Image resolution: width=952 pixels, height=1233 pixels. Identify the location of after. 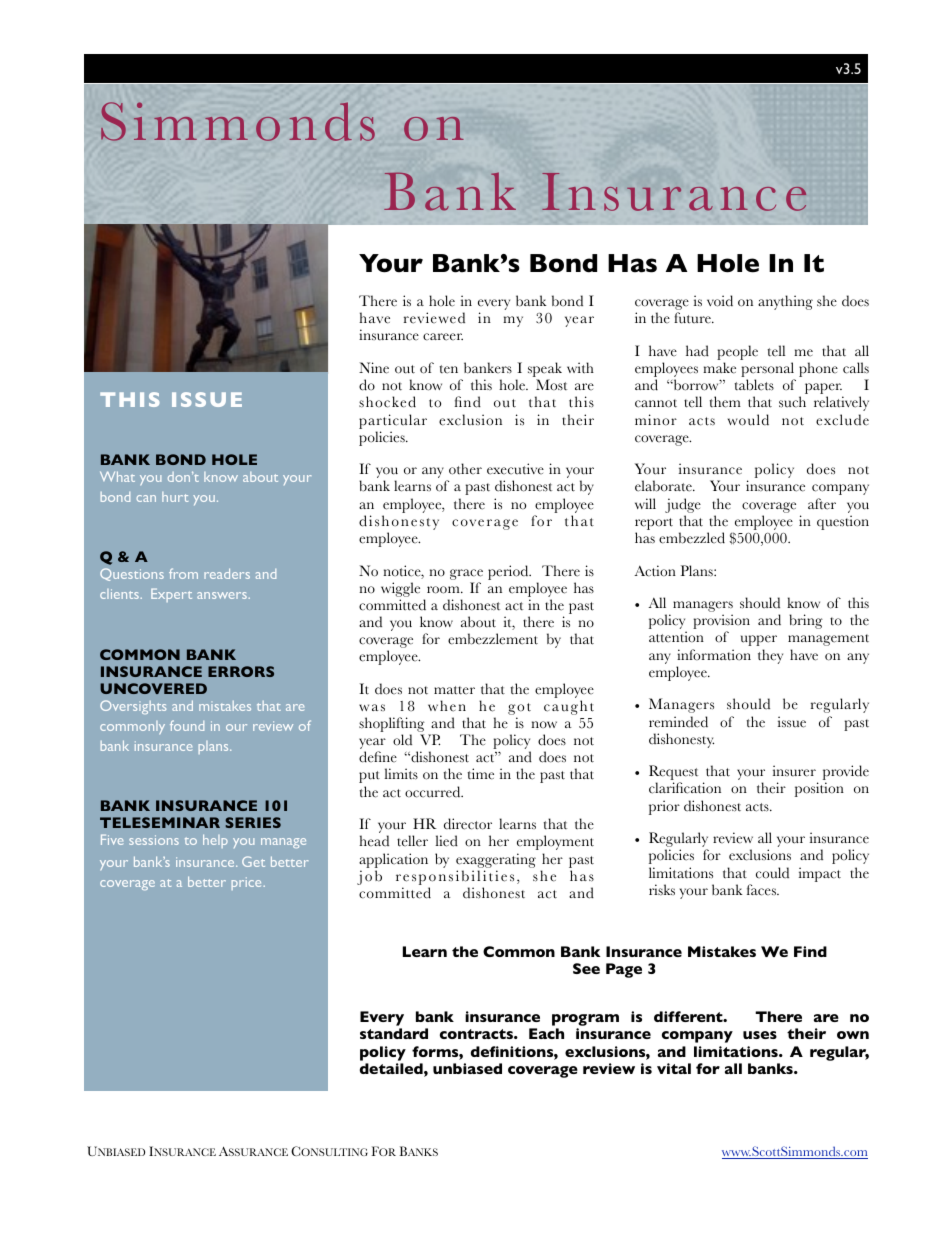
(822, 504).
